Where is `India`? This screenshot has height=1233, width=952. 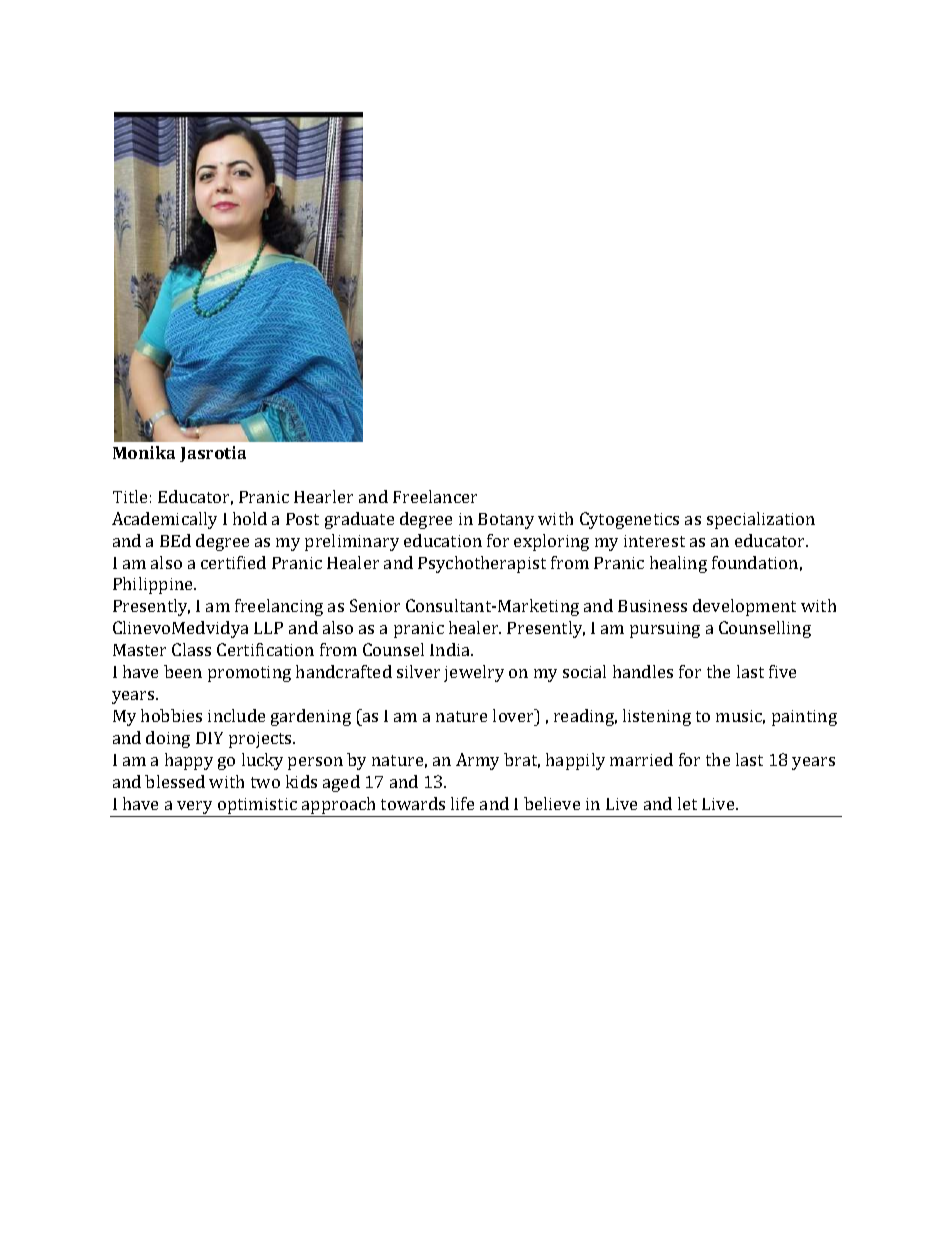 India is located at coordinates (451, 649).
